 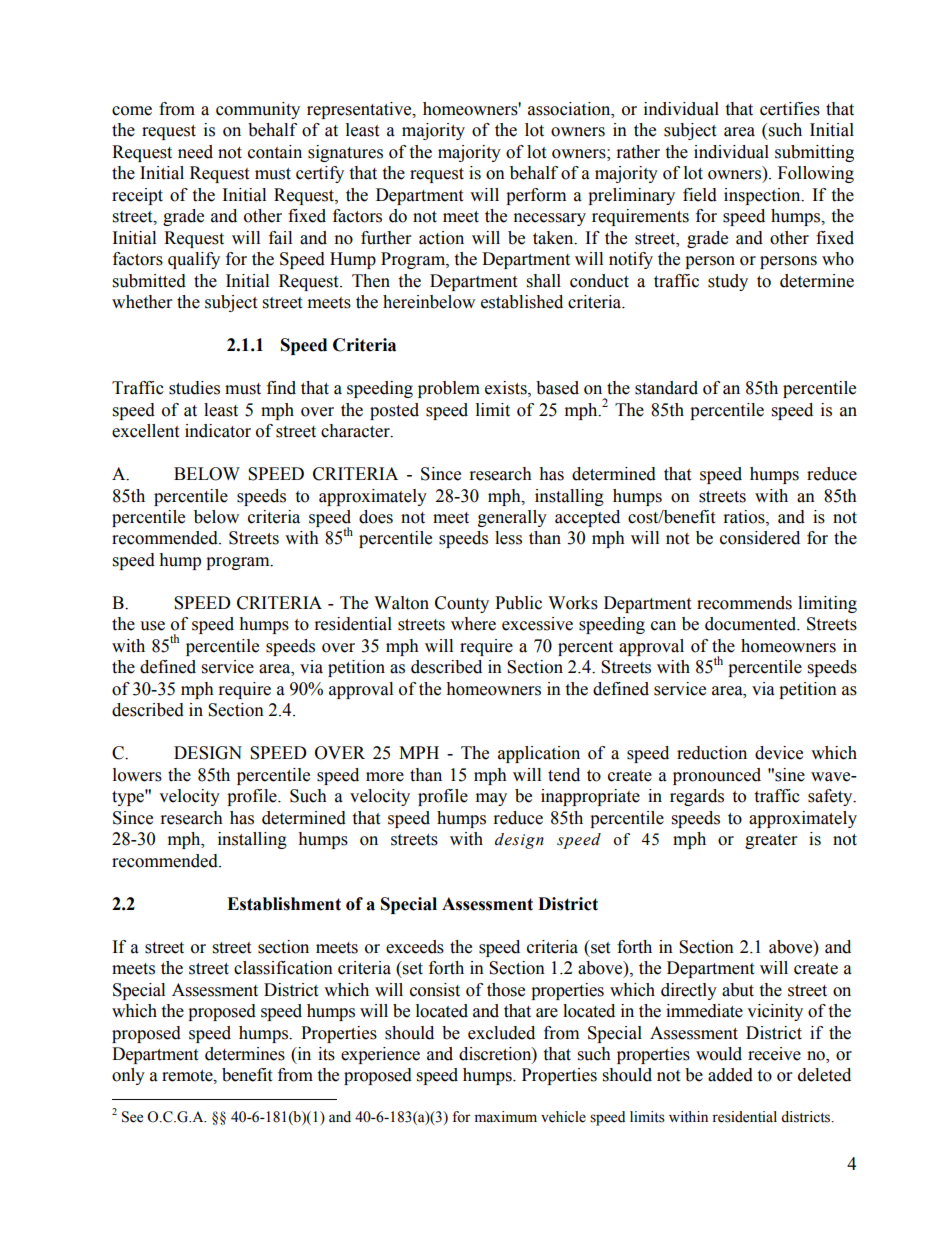 I want to click on only, so click(x=128, y=1076).
